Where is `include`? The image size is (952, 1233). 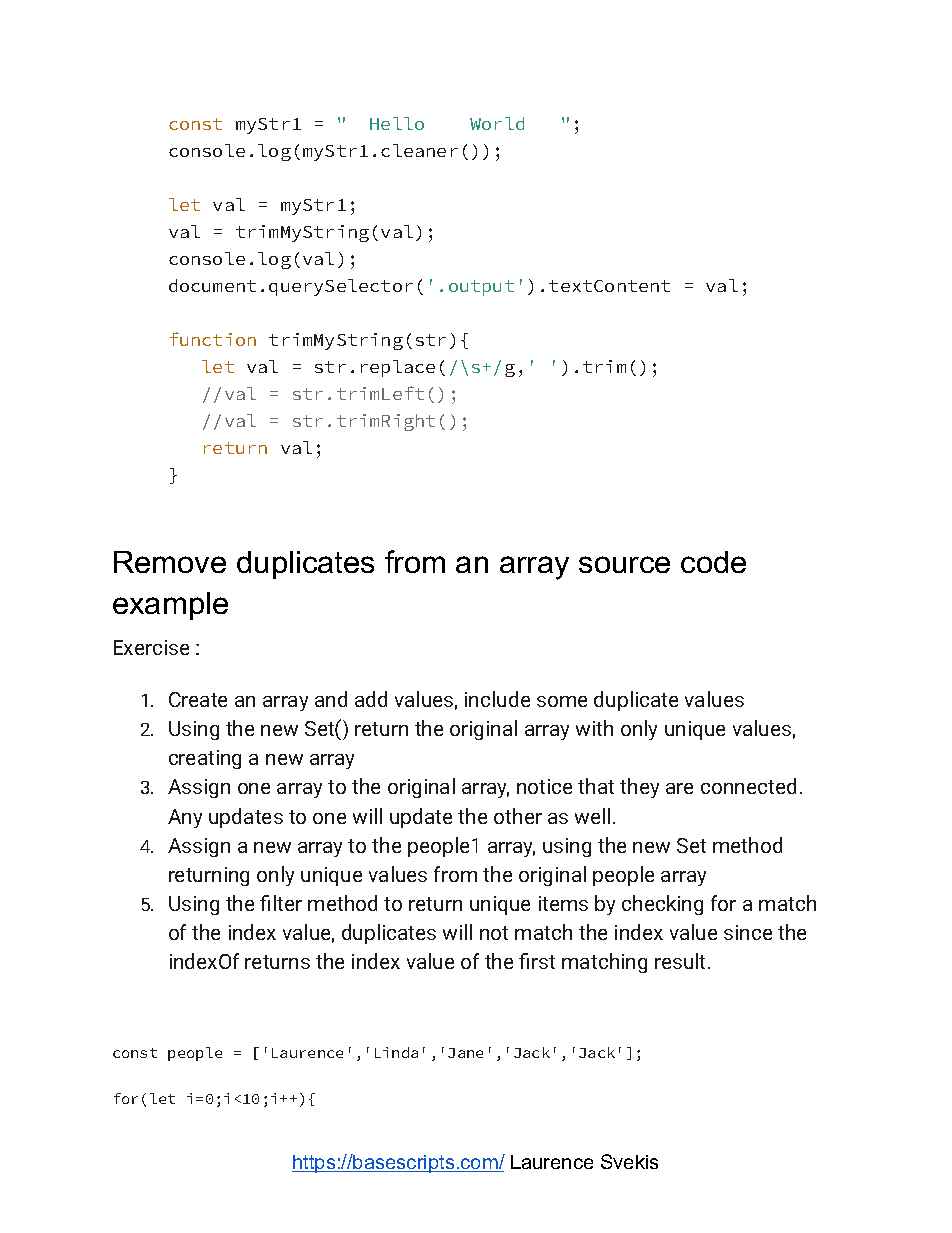
include is located at coordinates (497, 699).
